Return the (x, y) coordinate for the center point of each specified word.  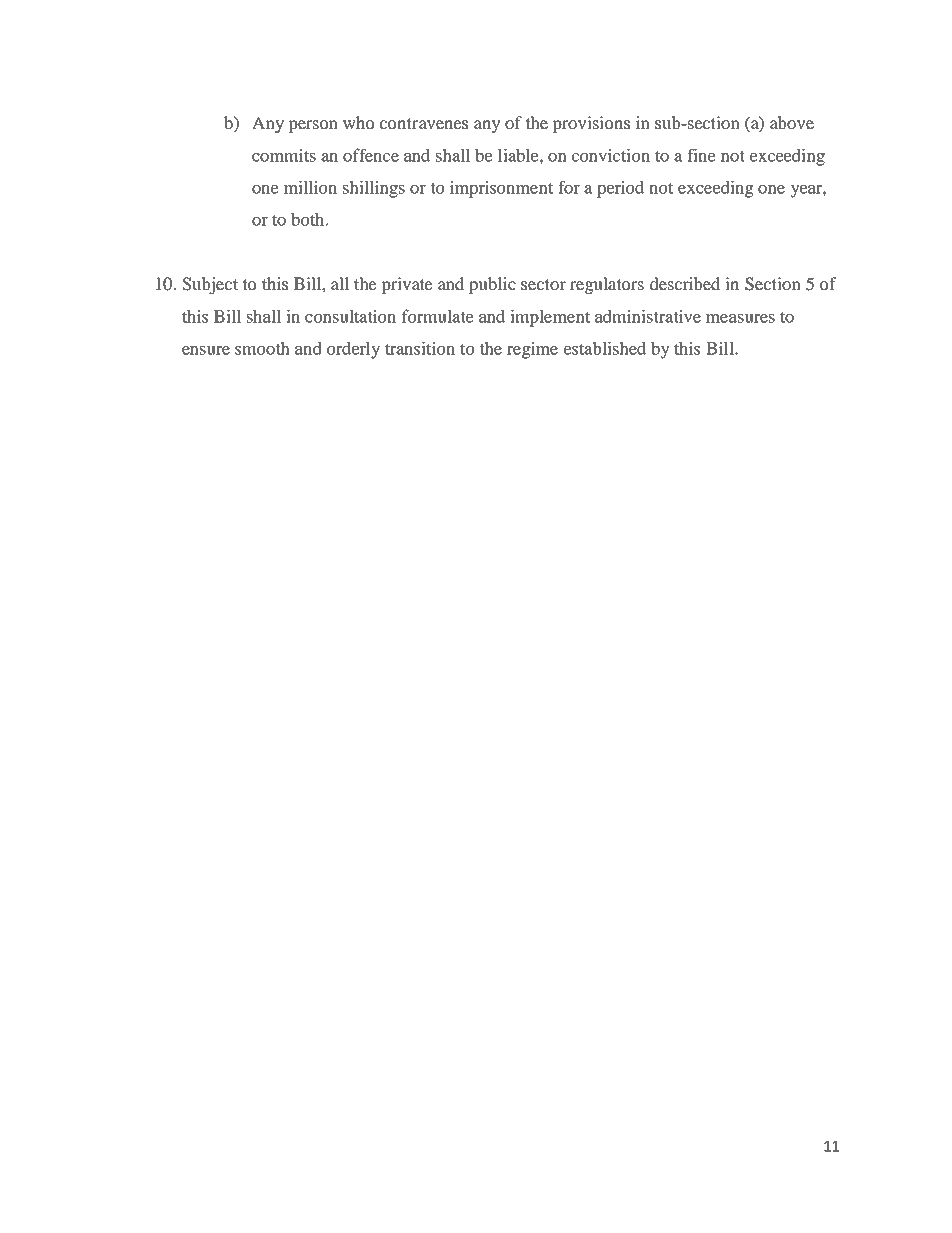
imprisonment (501, 189)
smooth (262, 348)
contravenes (424, 123)
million (310, 187)
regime (532, 350)
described (685, 283)
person (313, 126)
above (792, 122)
